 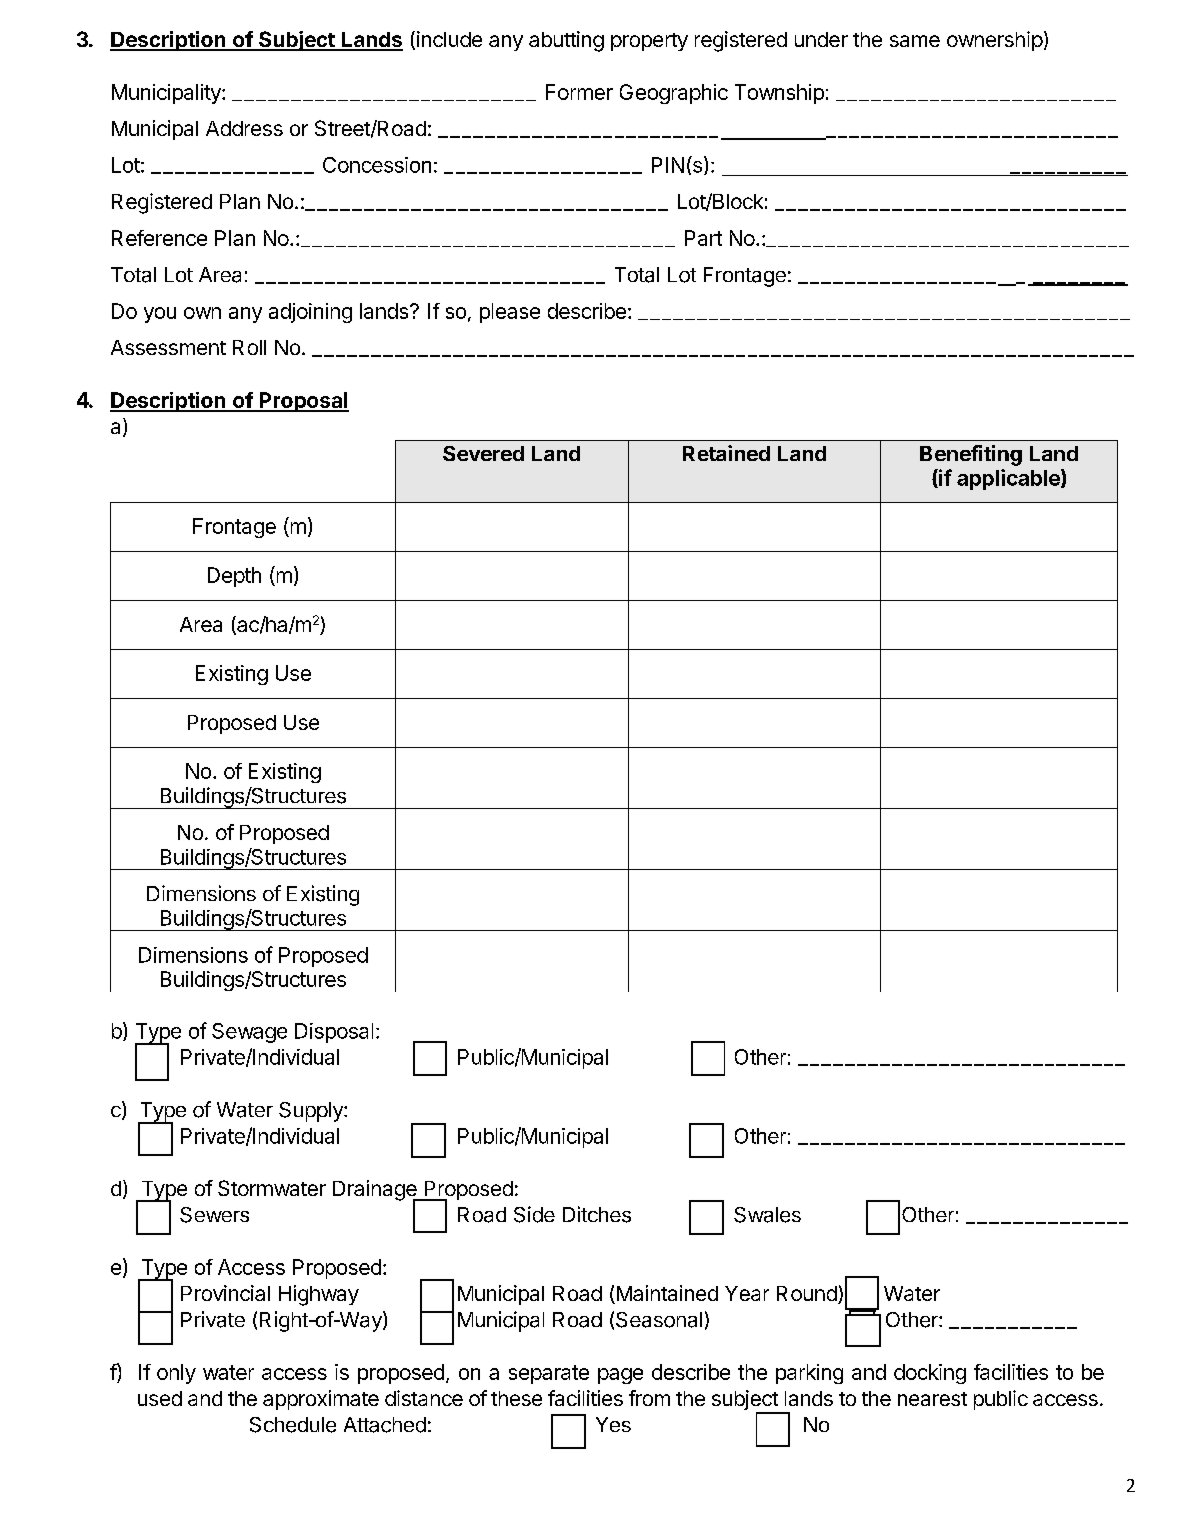 What do you see at coordinates (915, 41) in the document?
I see `same` at bounding box center [915, 41].
